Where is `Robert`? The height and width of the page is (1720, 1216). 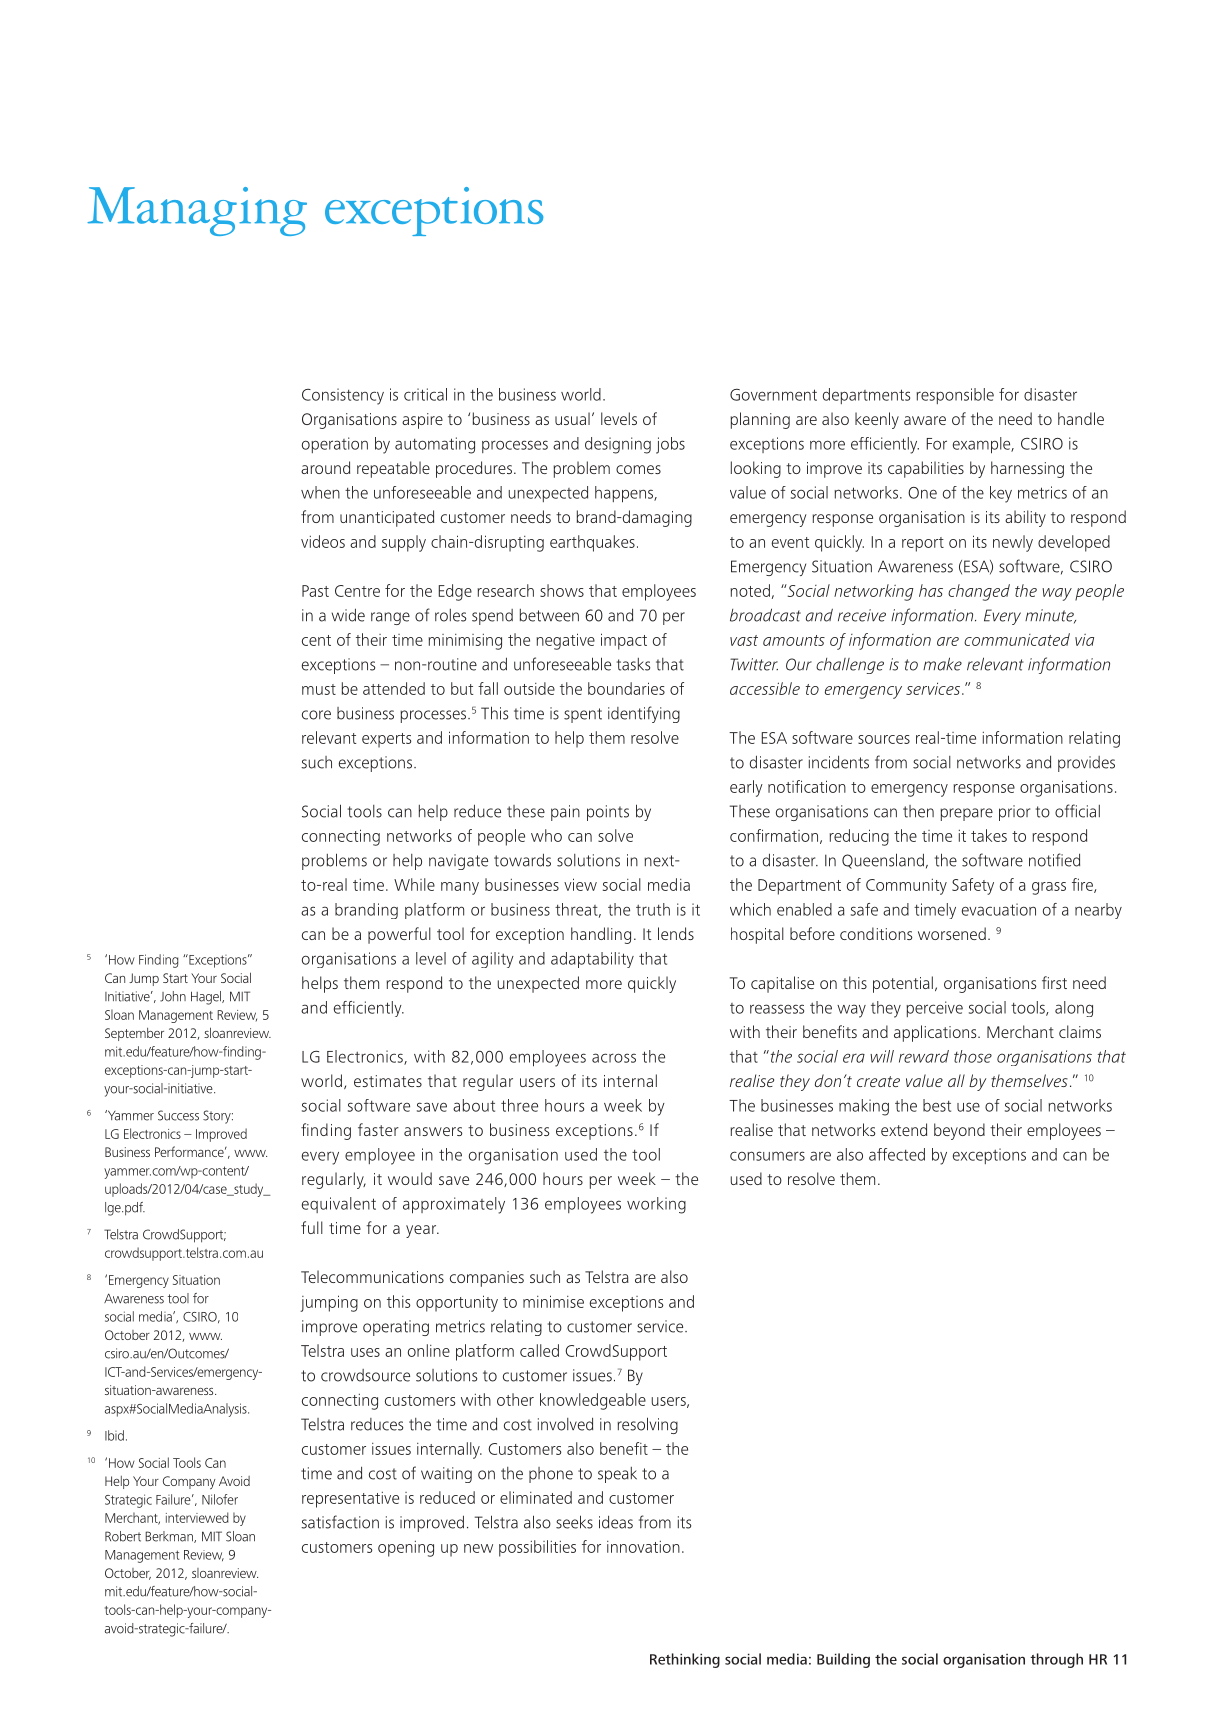 Robert is located at coordinates (123, 1536).
